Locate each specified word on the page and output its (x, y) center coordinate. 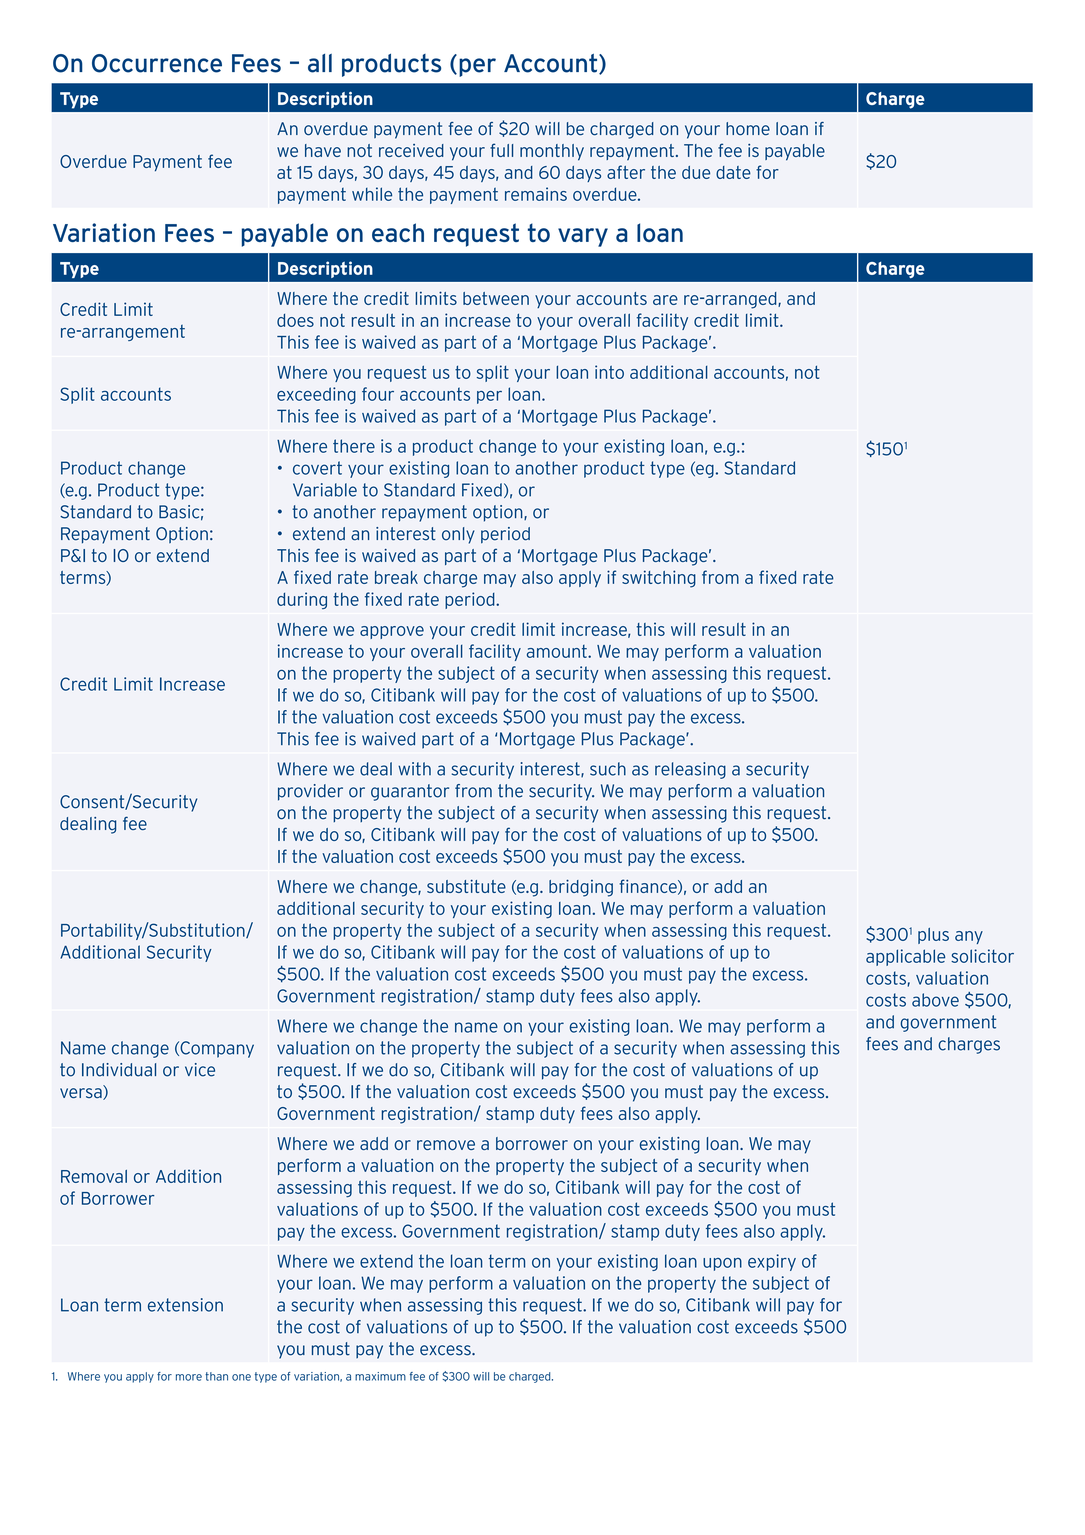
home (748, 129)
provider (310, 792)
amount (558, 651)
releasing (690, 770)
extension (185, 1305)
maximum (380, 1376)
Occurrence (157, 63)
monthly (552, 152)
